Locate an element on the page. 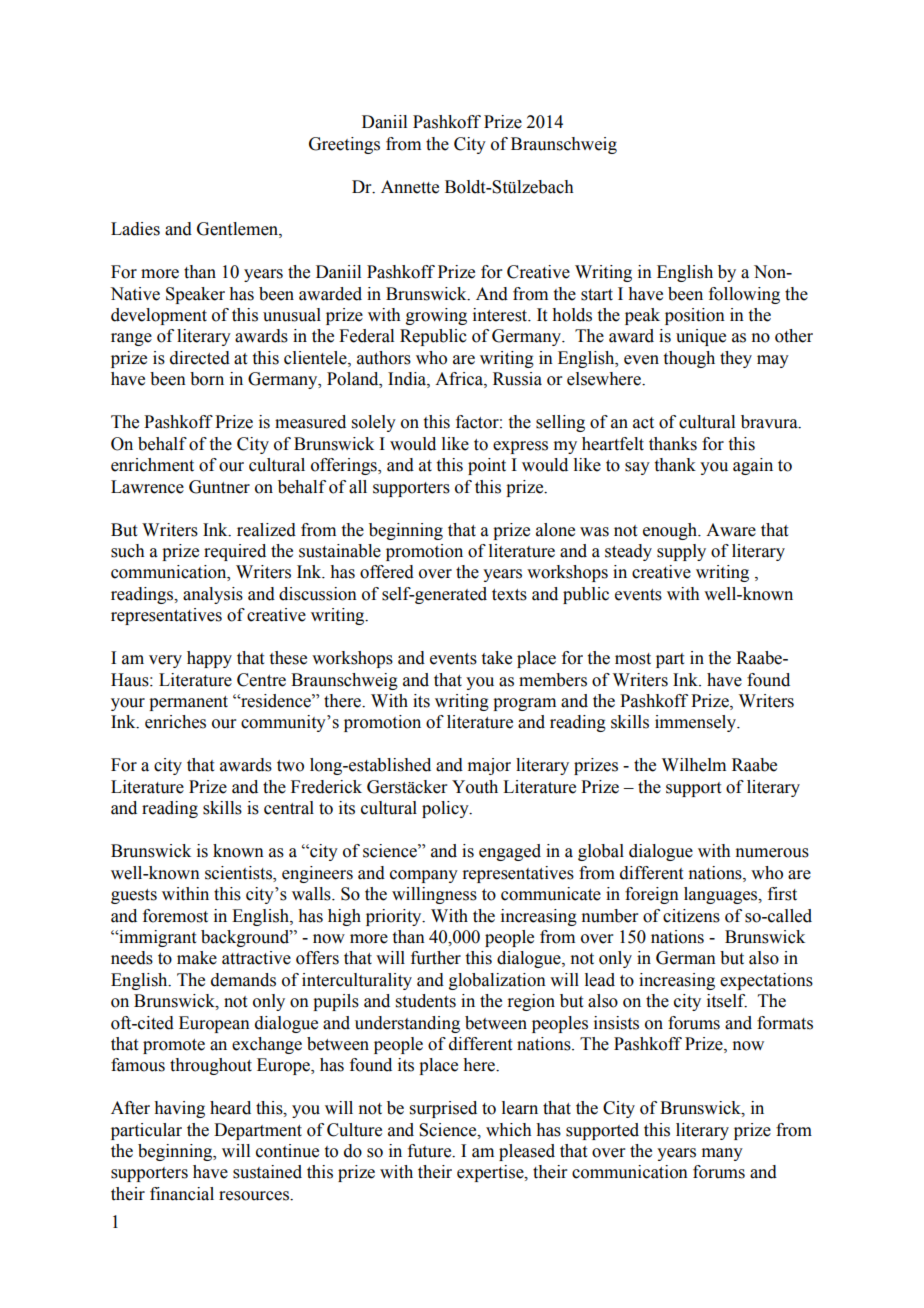  financial is located at coordinates (182, 1194).
